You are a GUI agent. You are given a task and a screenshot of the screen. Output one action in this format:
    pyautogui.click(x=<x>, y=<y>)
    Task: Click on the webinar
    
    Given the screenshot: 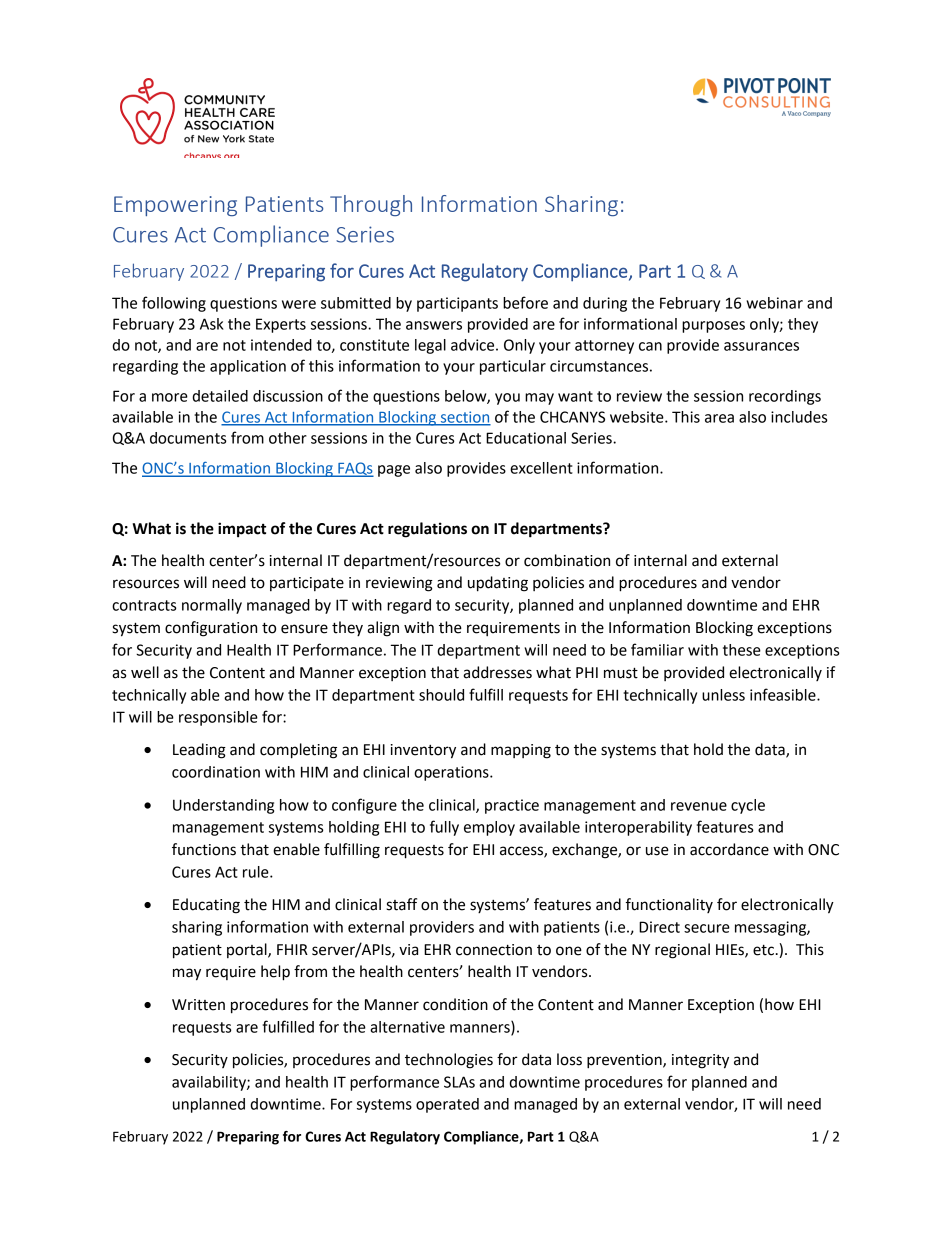 What is the action you would take?
    pyautogui.click(x=774, y=303)
